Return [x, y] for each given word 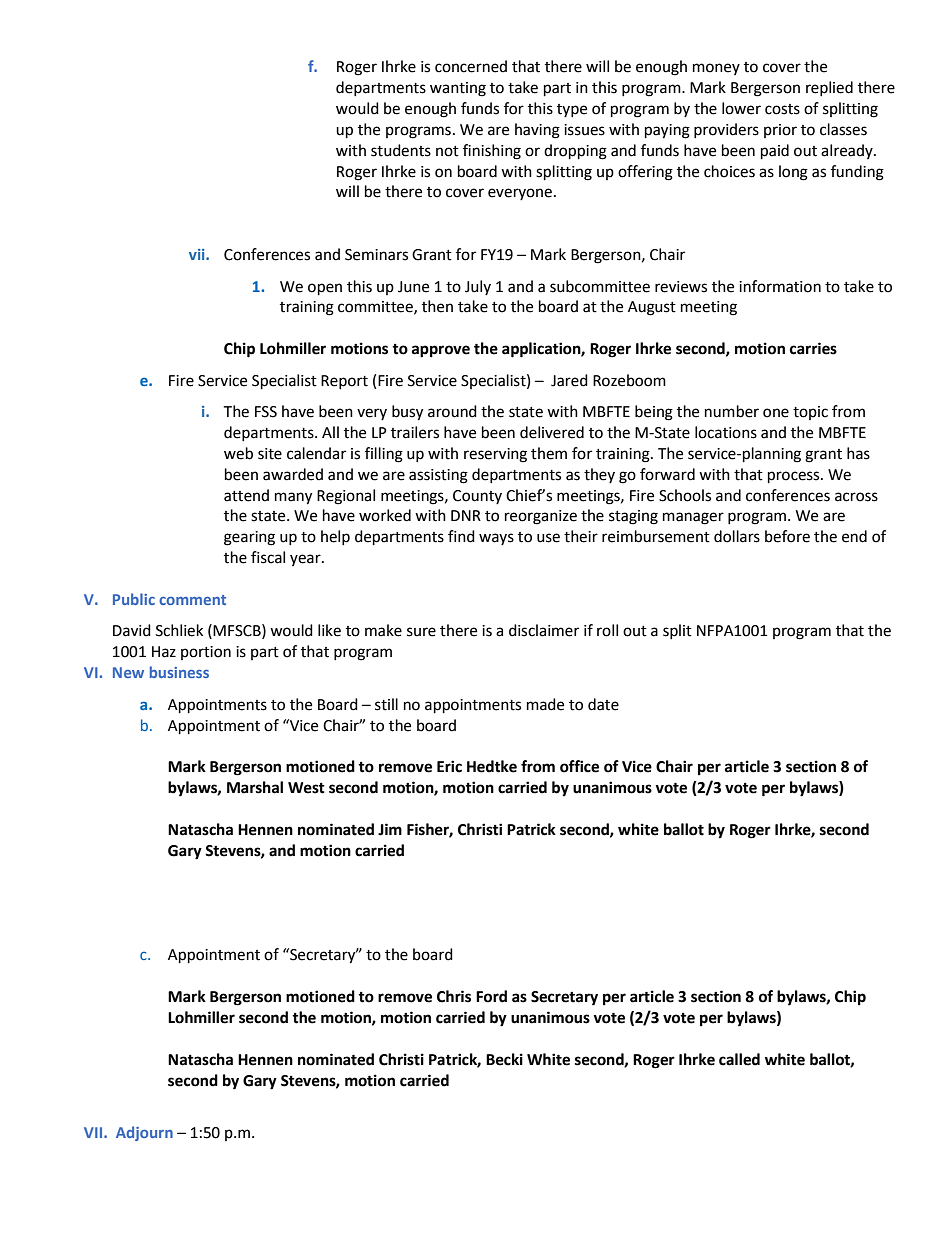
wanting [458, 89]
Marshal [255, 787]
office [579, 766]
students [401, 150]
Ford [491, 996]
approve [441, 351]
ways [496, 539]
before [787, 536]
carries [813, 348]
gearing [249, 538]
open [325, 289]
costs [782, 109]
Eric [449, 766]
